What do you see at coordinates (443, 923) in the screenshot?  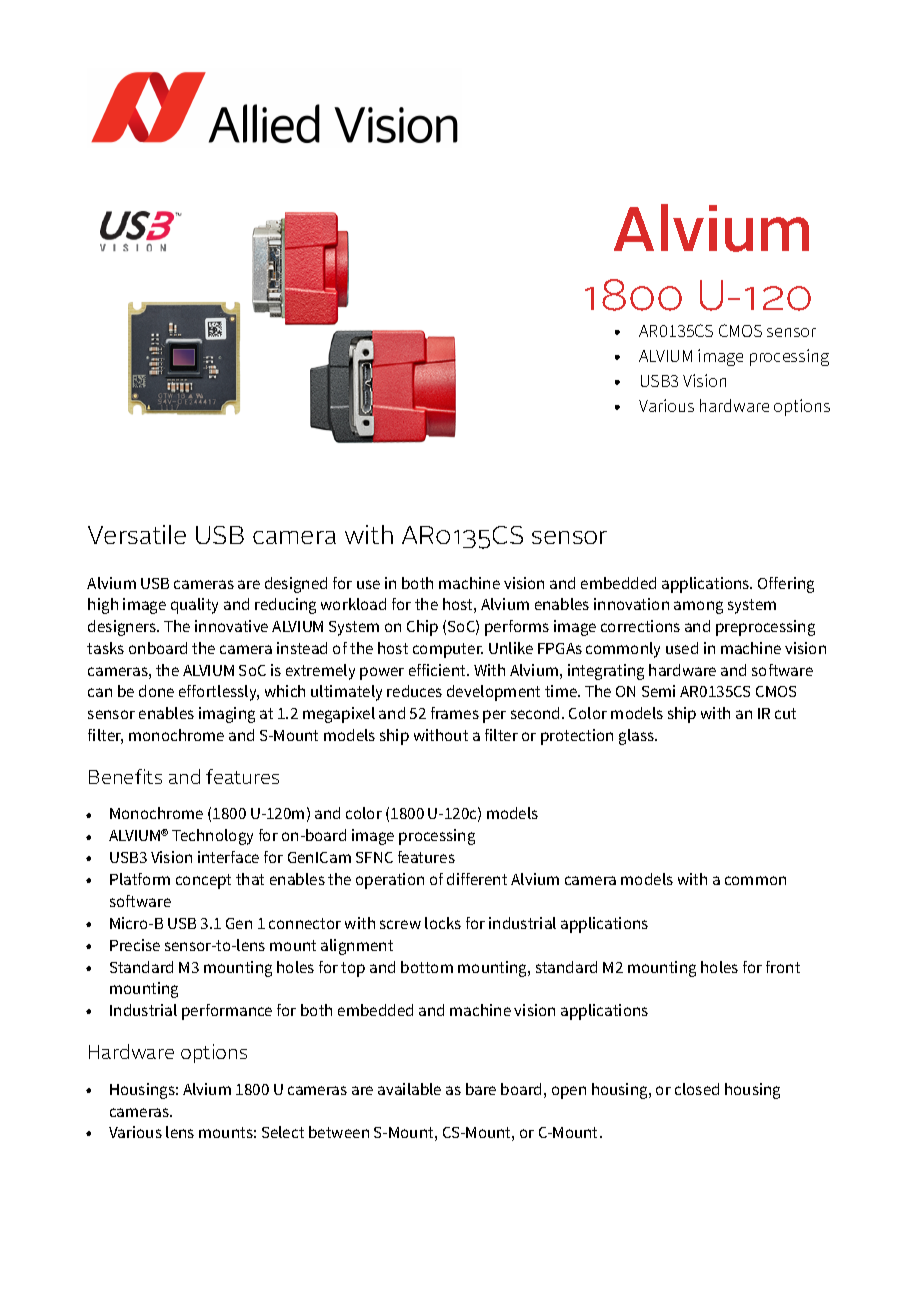 I see `locks` at bounding box center [443, 923].
